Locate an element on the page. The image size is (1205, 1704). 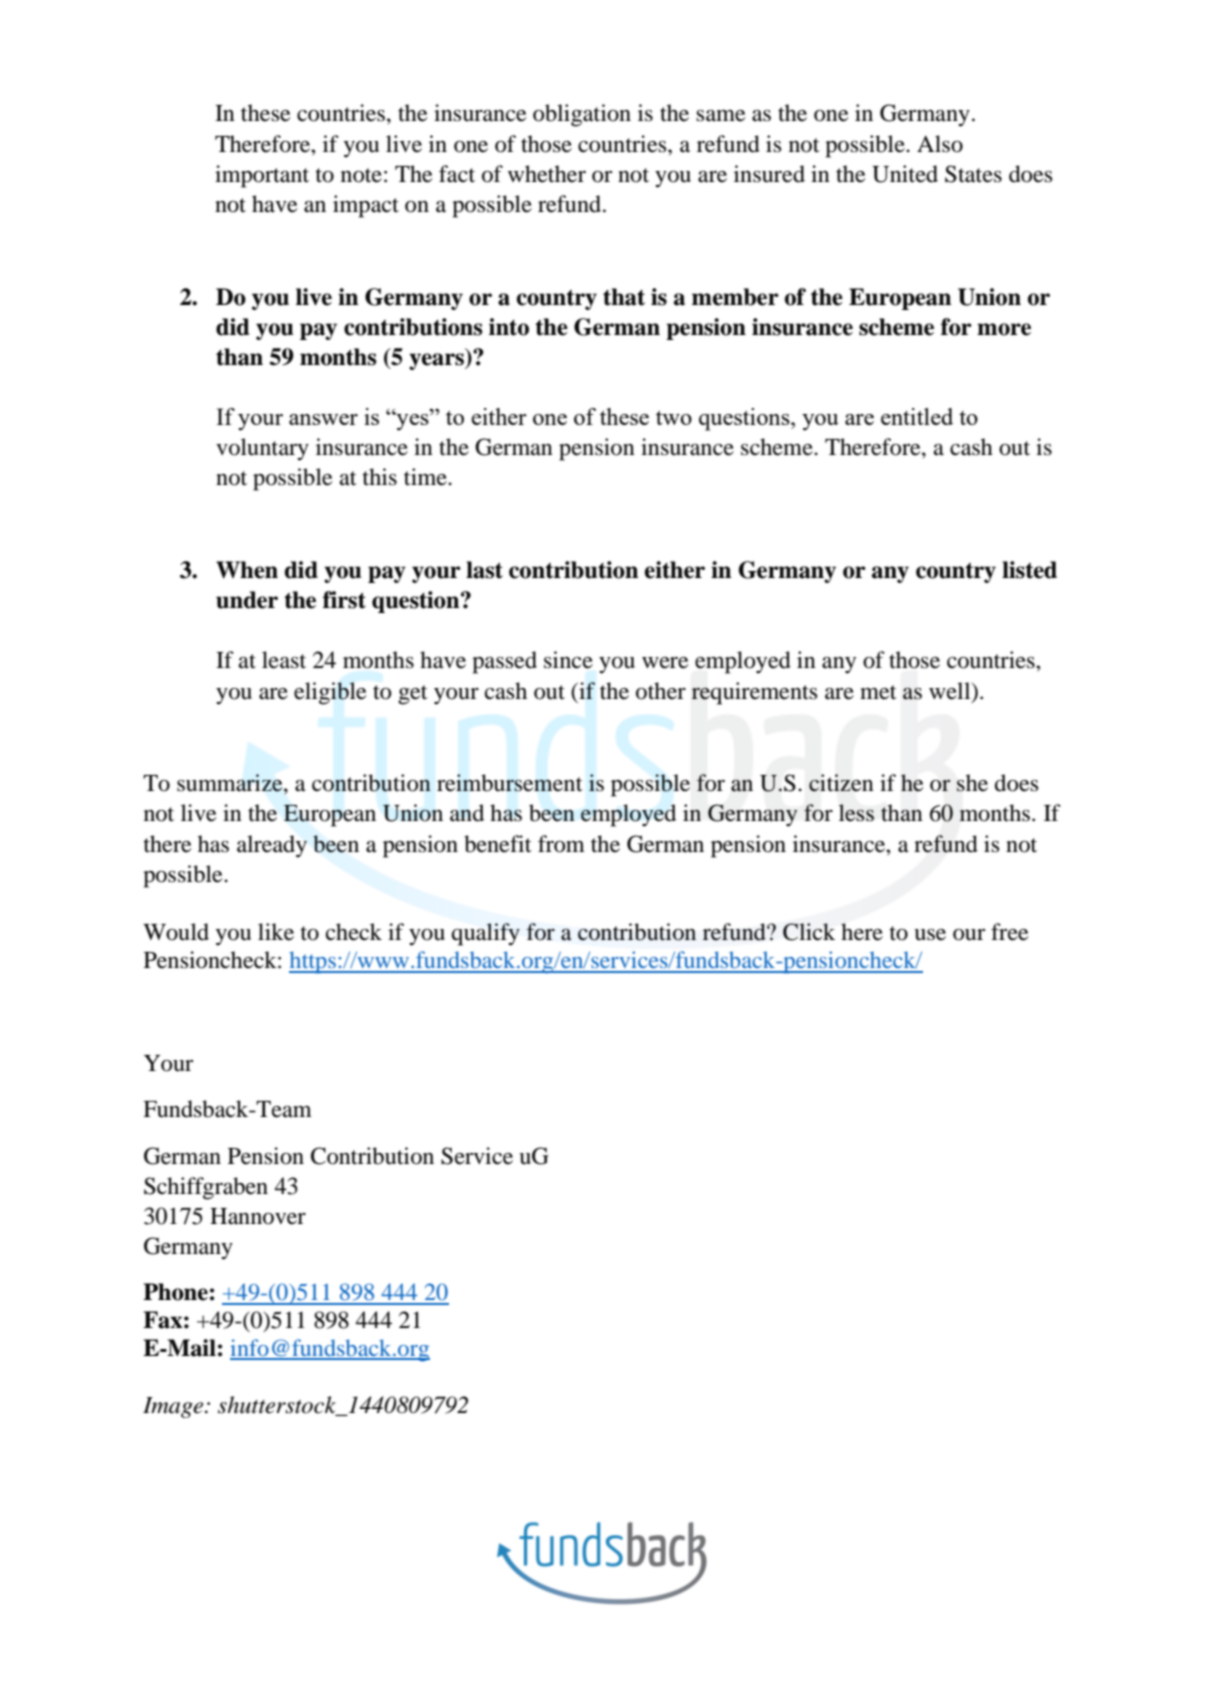
Also is located at coordinates (940, 144).
